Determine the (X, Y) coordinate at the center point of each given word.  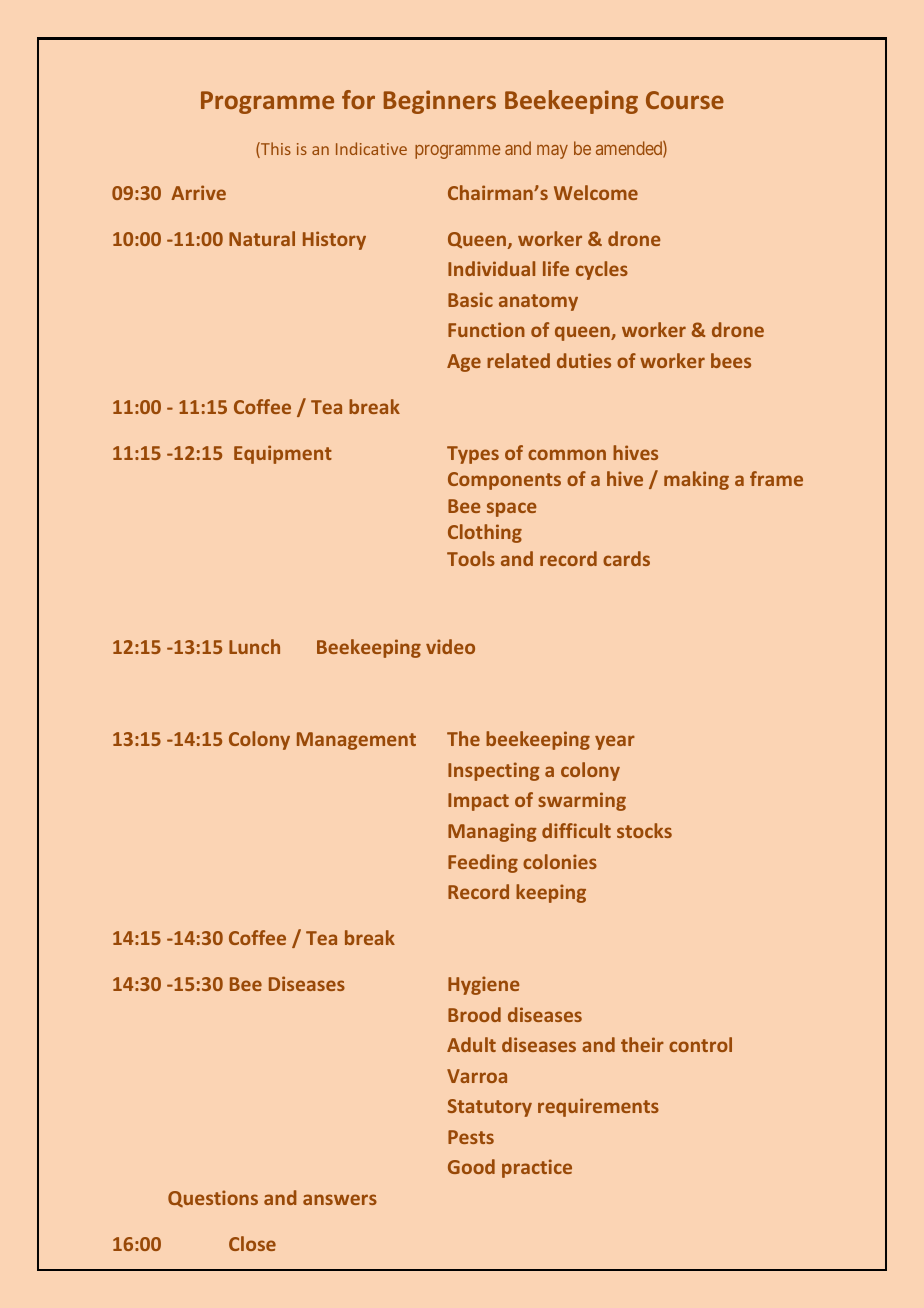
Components (504, 481)
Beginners (440, 102)
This (275, 150)
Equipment (283, 454)
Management (356, 741)
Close (252, 1243)
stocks (644, 830)
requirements (598, 1107)
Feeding (483, 863)
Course (685, 100)
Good (471, 1166)
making (696, 480)
